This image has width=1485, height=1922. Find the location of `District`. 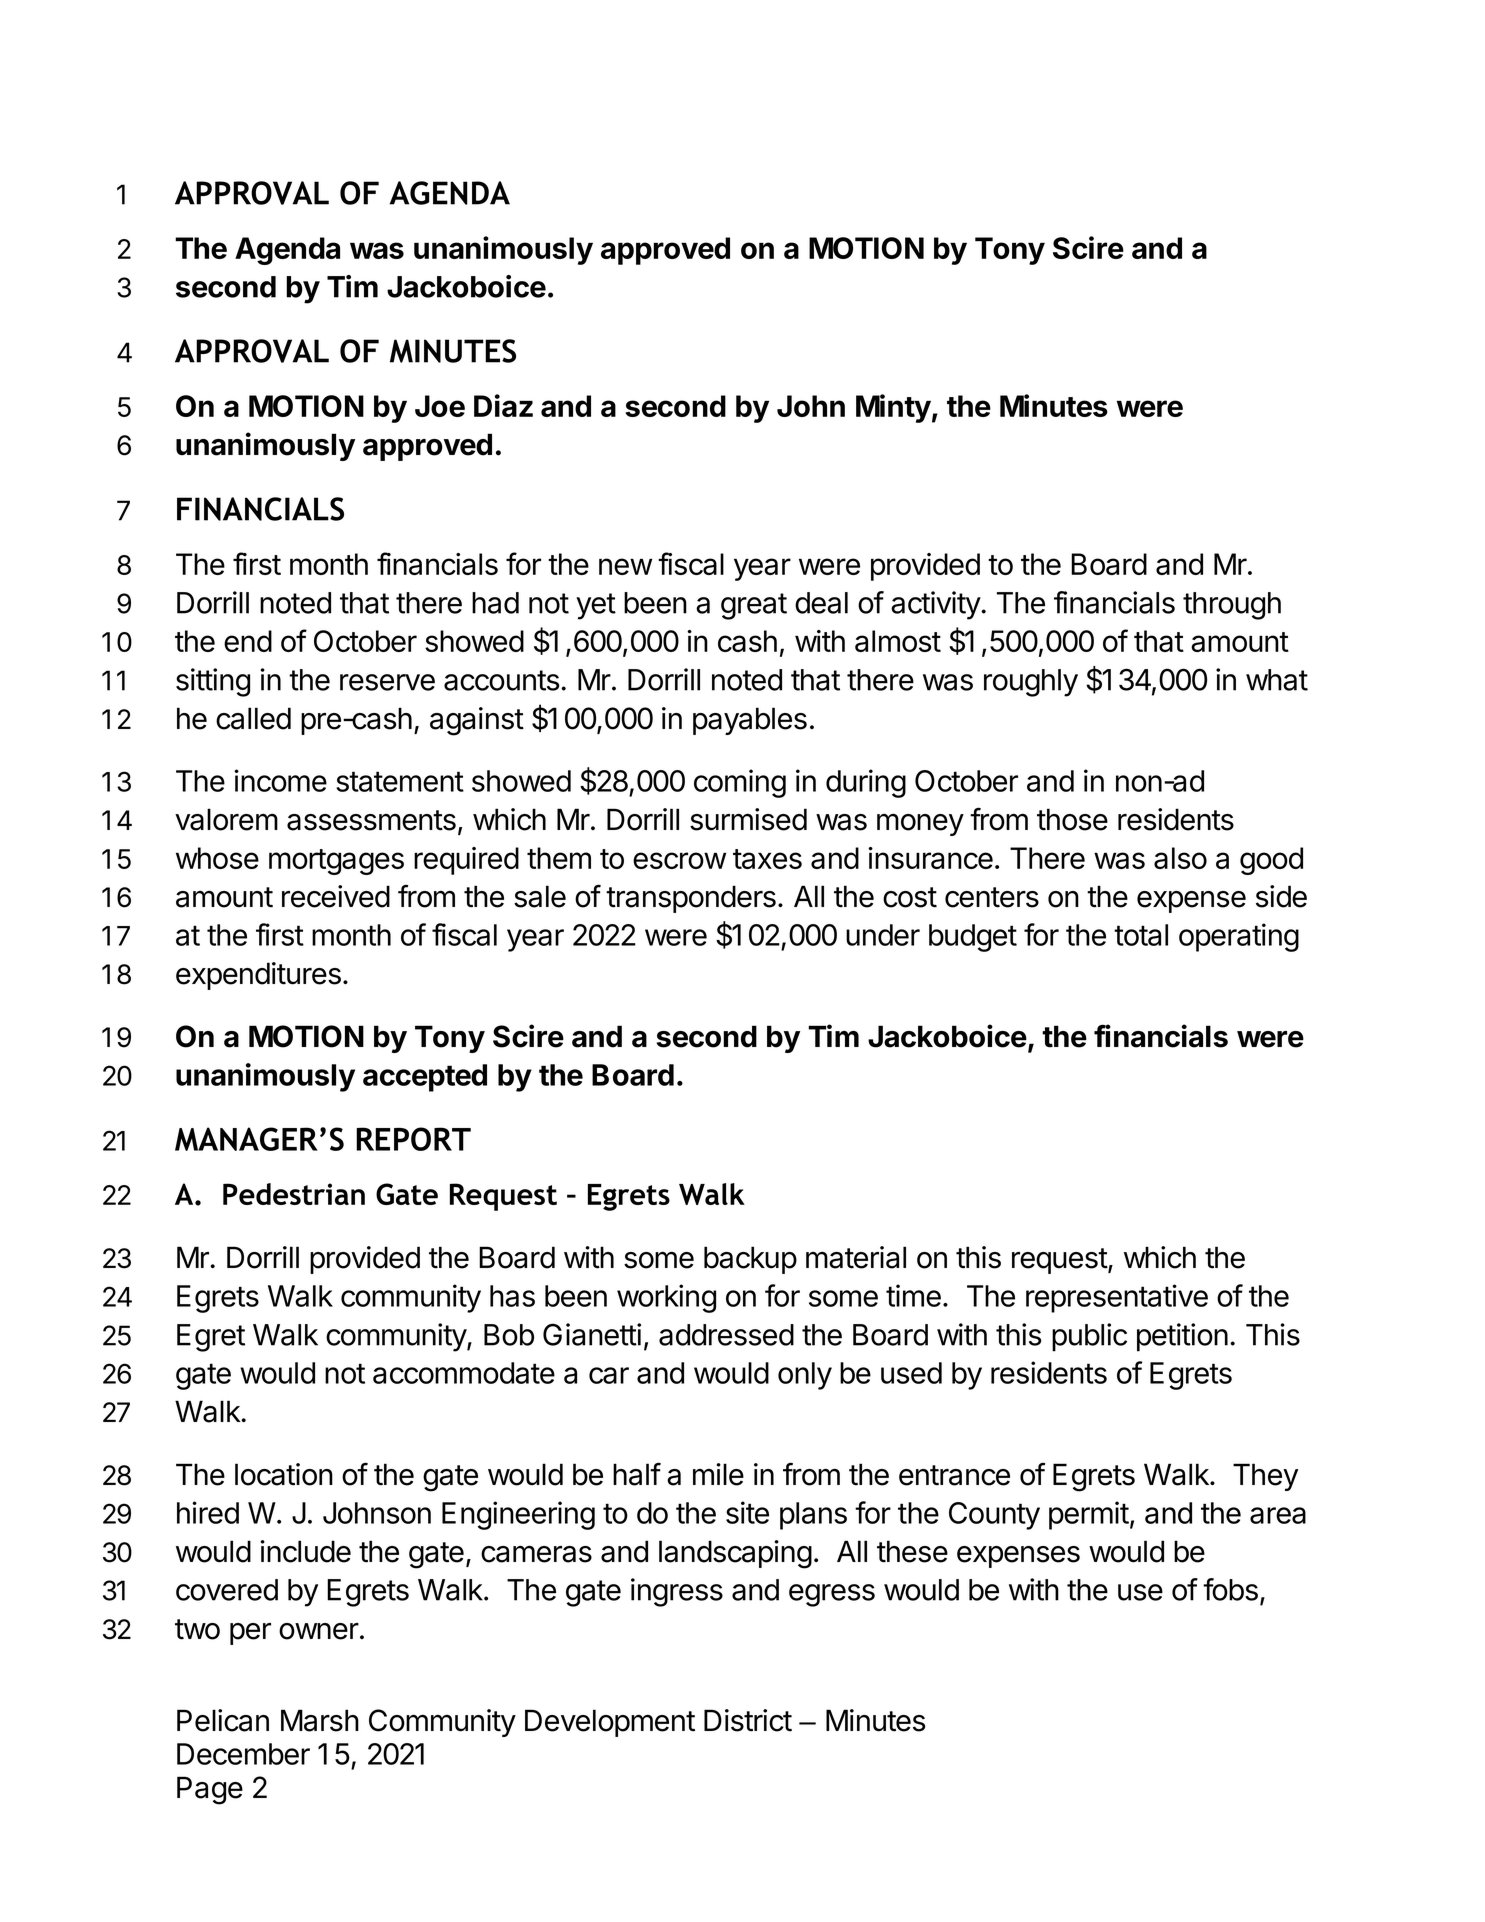

District is located at coordinates (748, 1720).
